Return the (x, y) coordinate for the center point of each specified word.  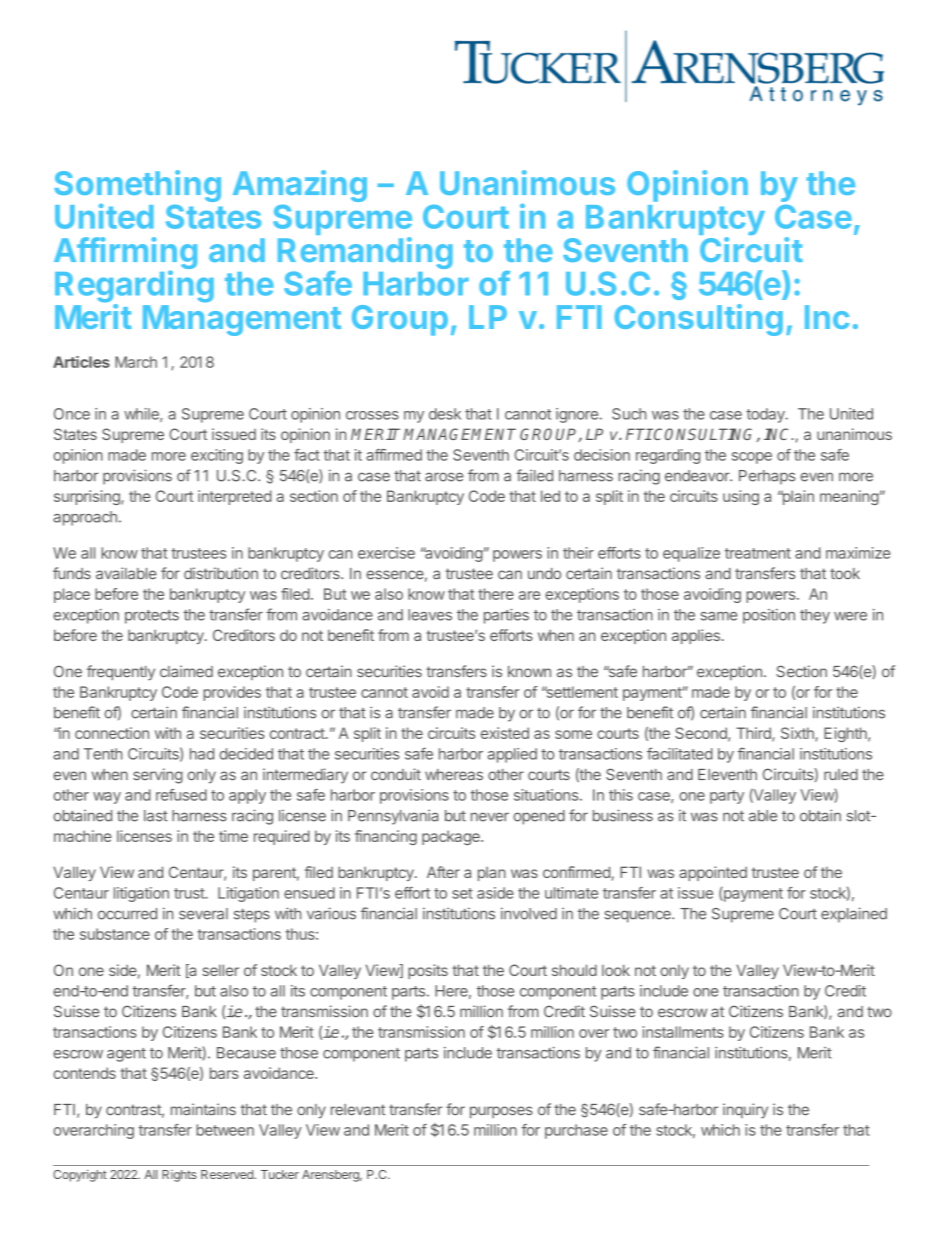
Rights (179, 1176)
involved (529, 913)
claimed (186, 671)
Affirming (125, 254)
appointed (713, 873)
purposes (501, 1112)
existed (505, 733)
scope (752, 458)
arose (444, 477)
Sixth (798, 734)
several (203, 914)
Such (629, 414)
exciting (217, 456)
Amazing (300, 186)
